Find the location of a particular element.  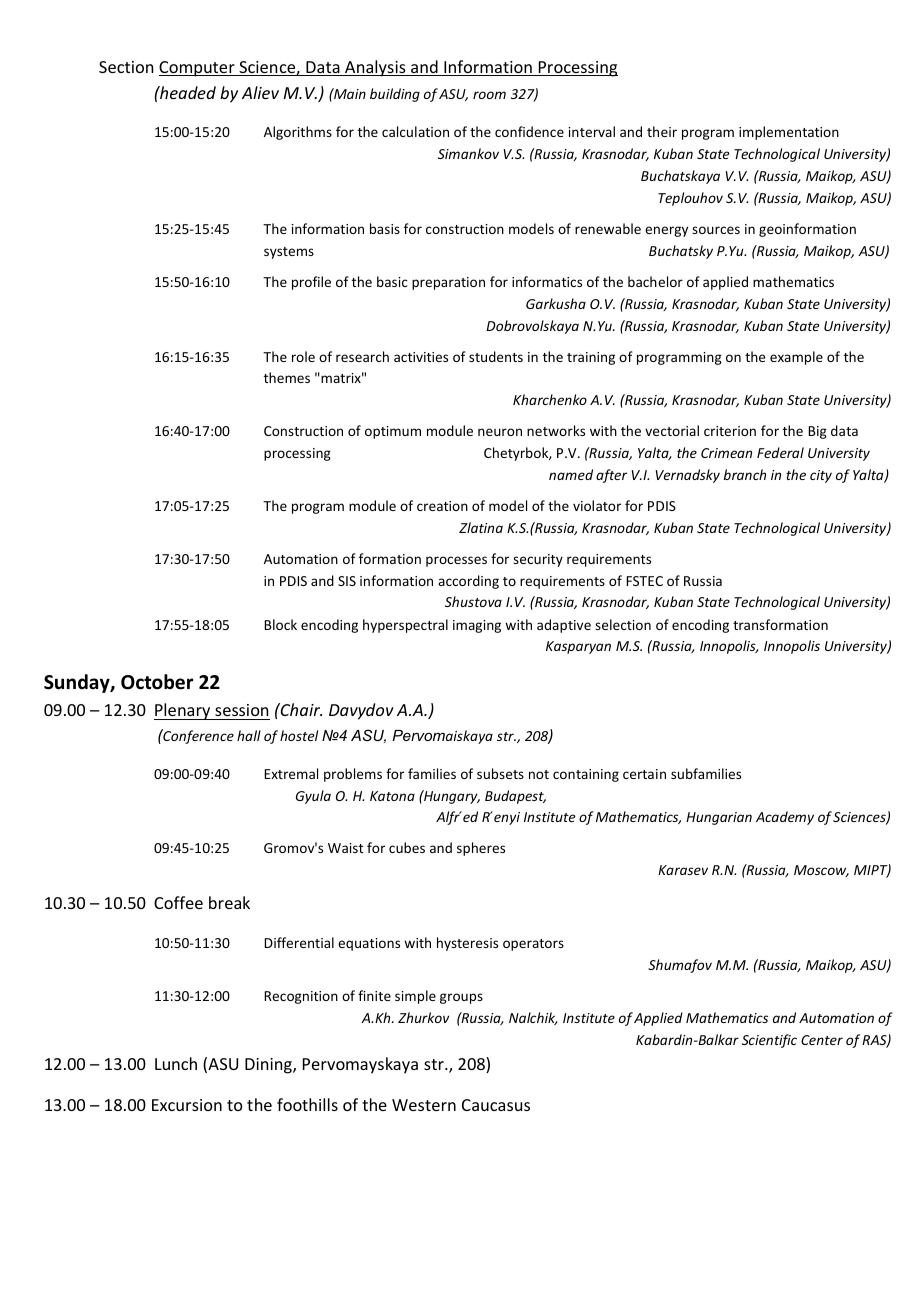

students is located at coordinates (496, 356).
